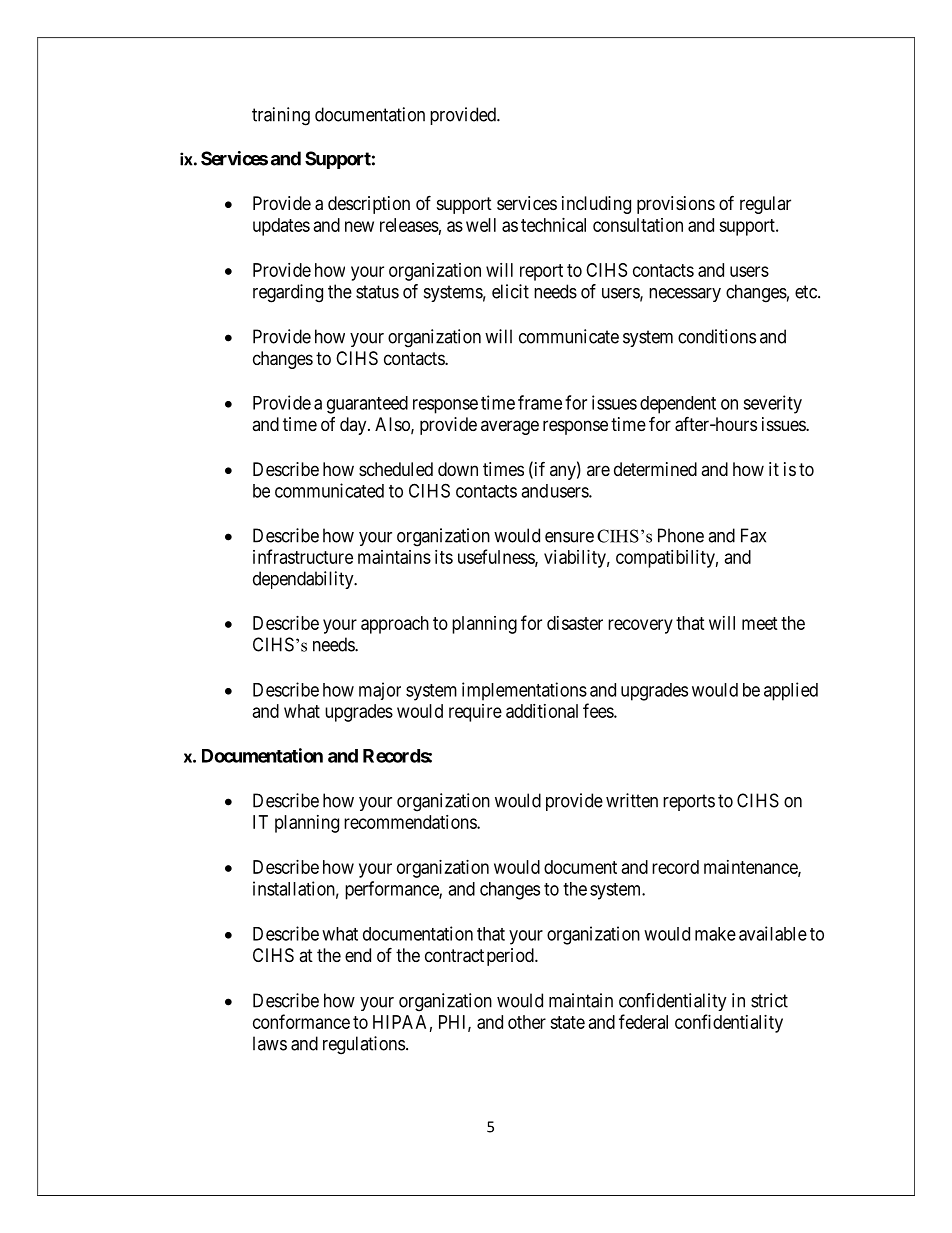 The height and width of the screenshot is (1233, 952). Describe the element at coordinates (380, 691) in the screenshot. I see `major` at that location.
